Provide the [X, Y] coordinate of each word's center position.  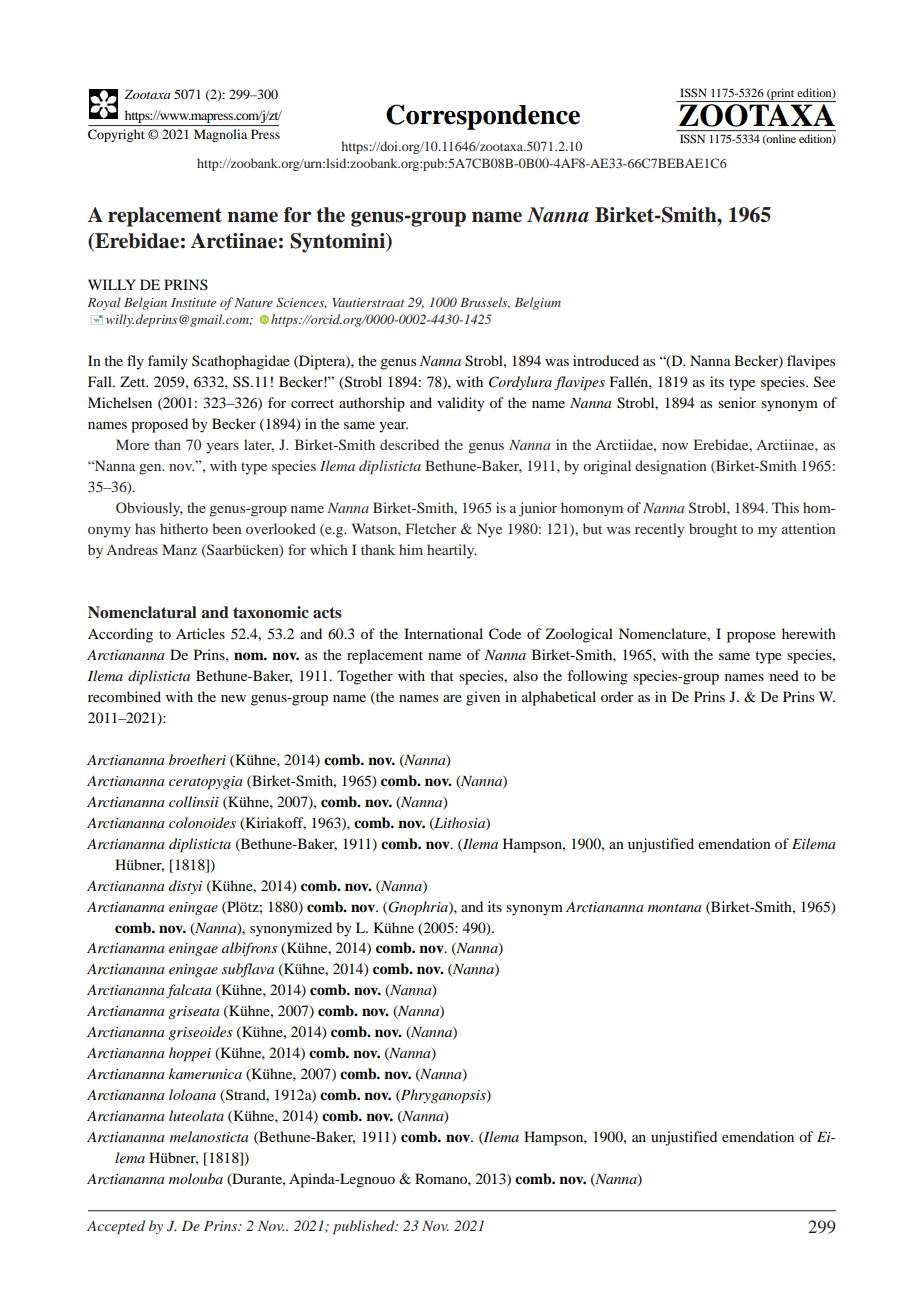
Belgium [538, 303]
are [452, 698]
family [168, 362]
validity [461, 404]
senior [737, 402]
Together [365, 677]
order [617, 696]
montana [674, 908]
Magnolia [220, 135]
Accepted [116, 1227]
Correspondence [483, 117]
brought [713, 530]
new [233, 698]
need [784, 675]
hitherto [184, 528]
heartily [451, 551]
